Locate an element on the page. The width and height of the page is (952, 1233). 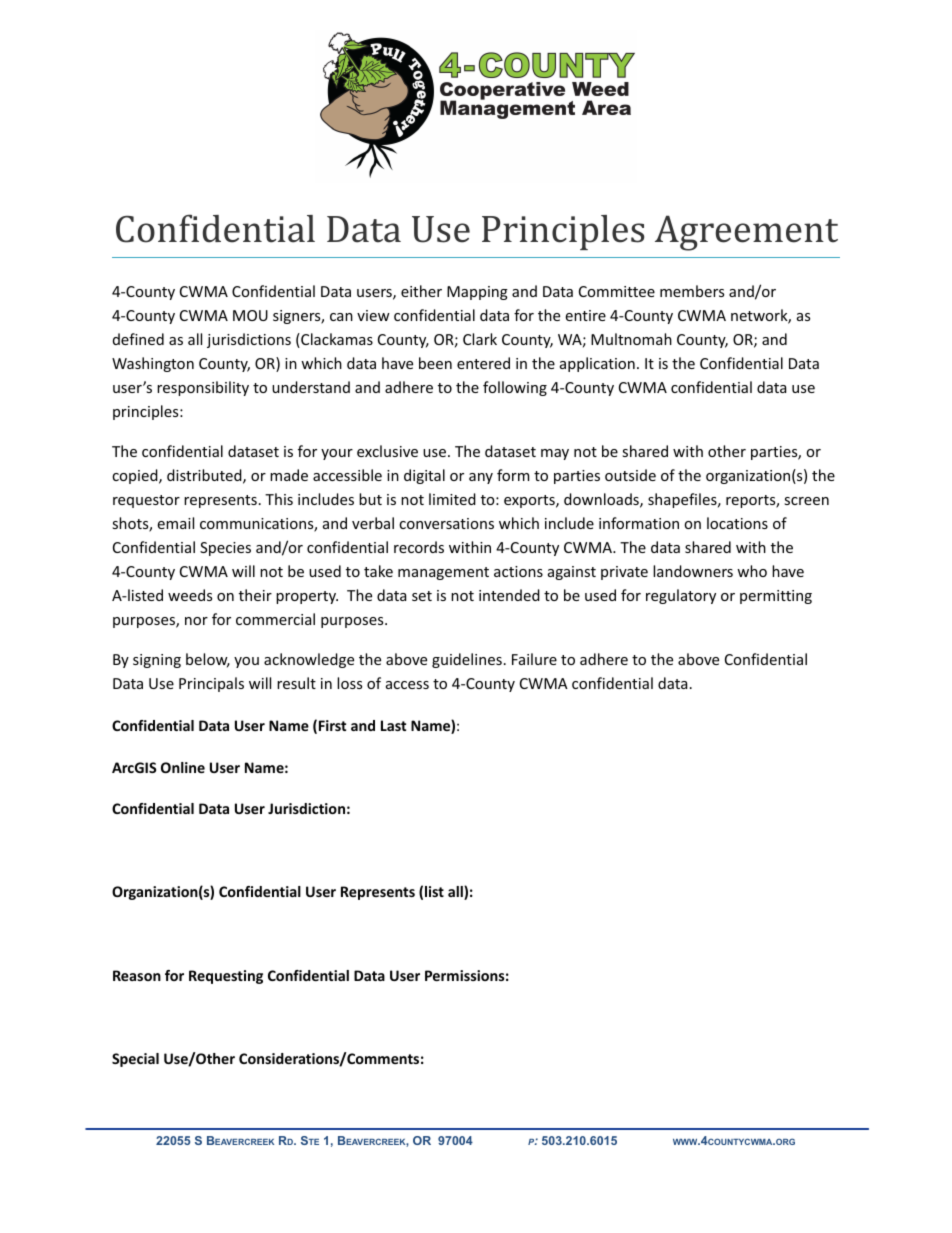
below is located at coordinates (208, 660).
